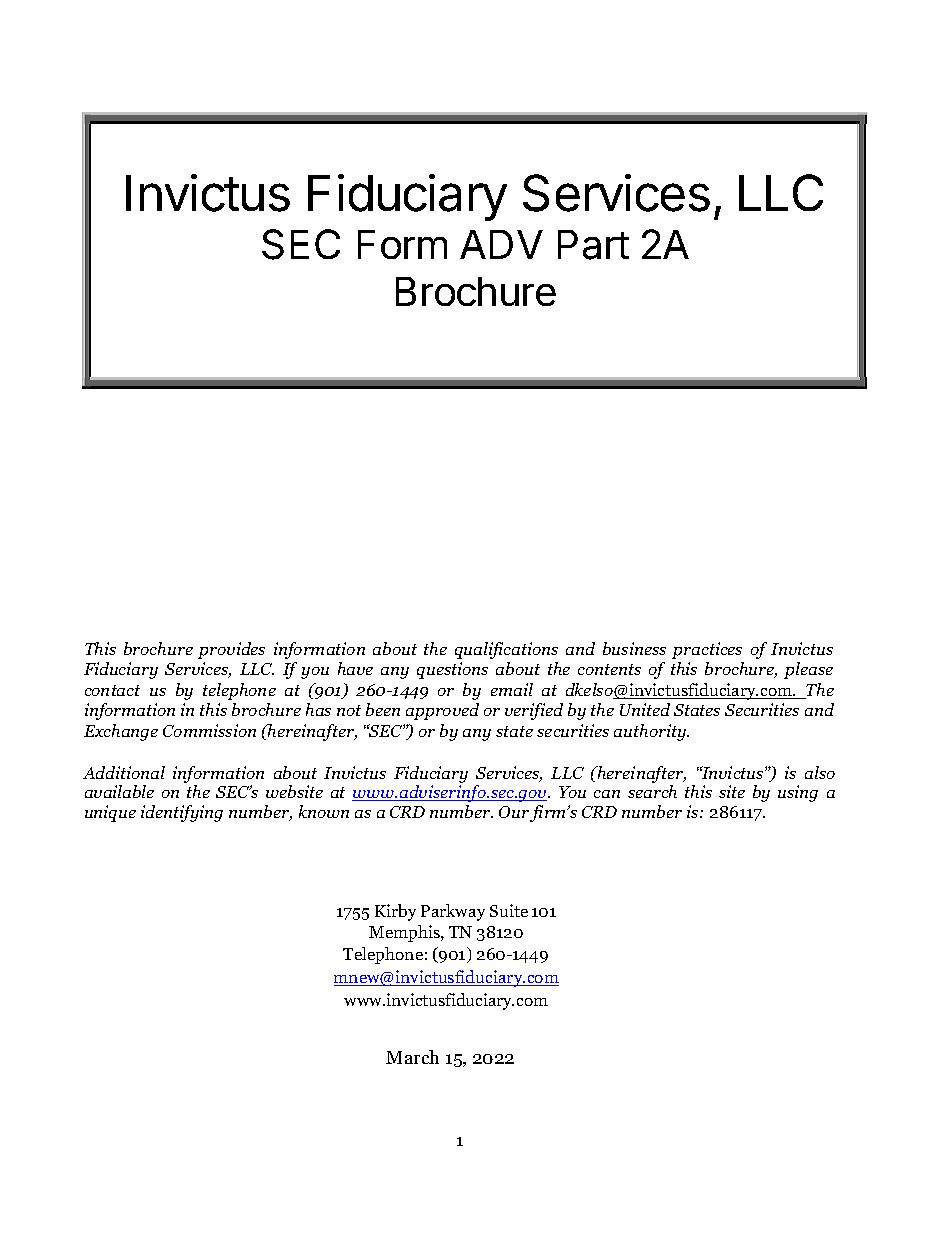 The image size is (952, 1233). I want to click on contact, so click(112, 690).
